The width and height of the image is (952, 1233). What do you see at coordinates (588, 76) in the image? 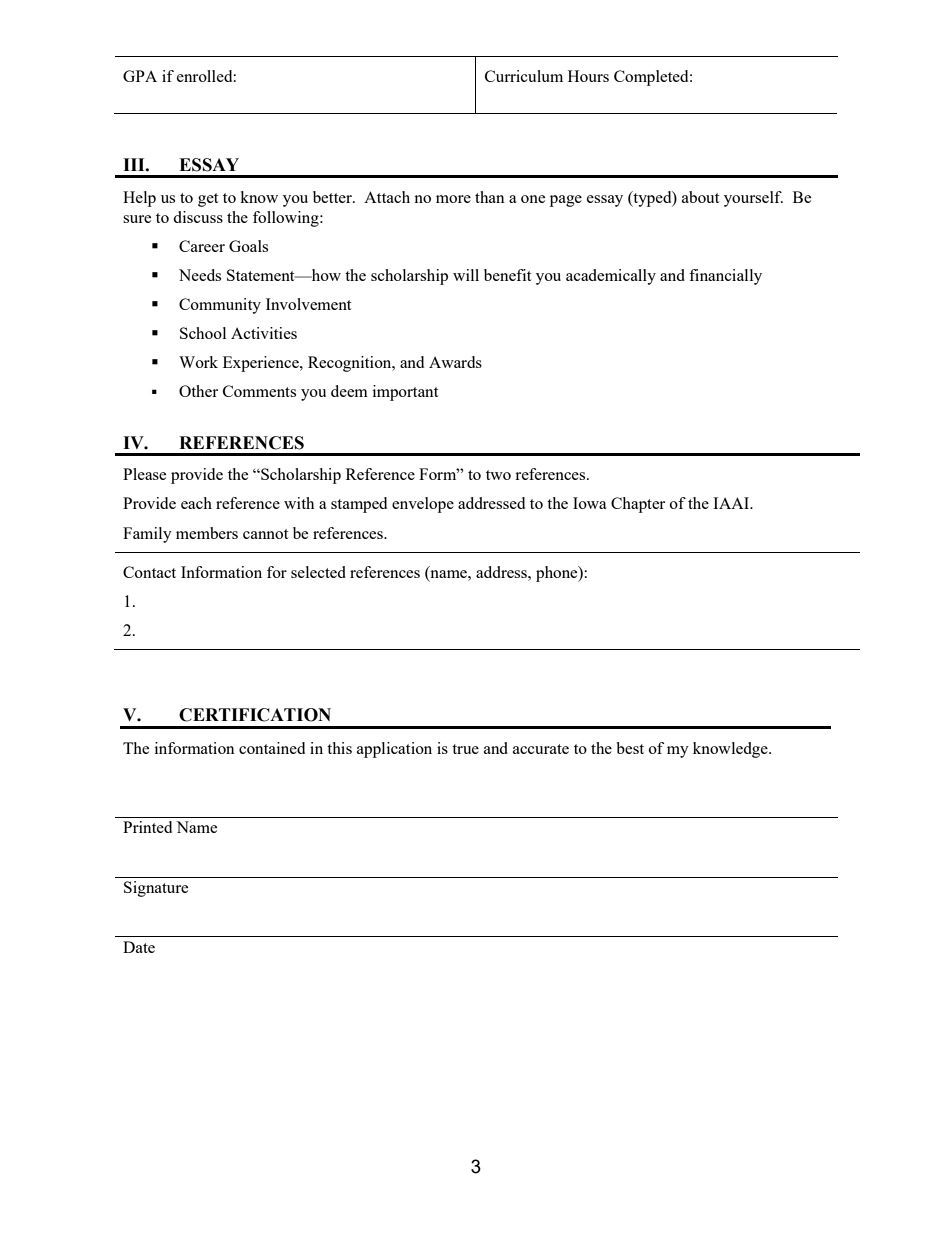
I see `Hours` at bounding box center [588, 76].
